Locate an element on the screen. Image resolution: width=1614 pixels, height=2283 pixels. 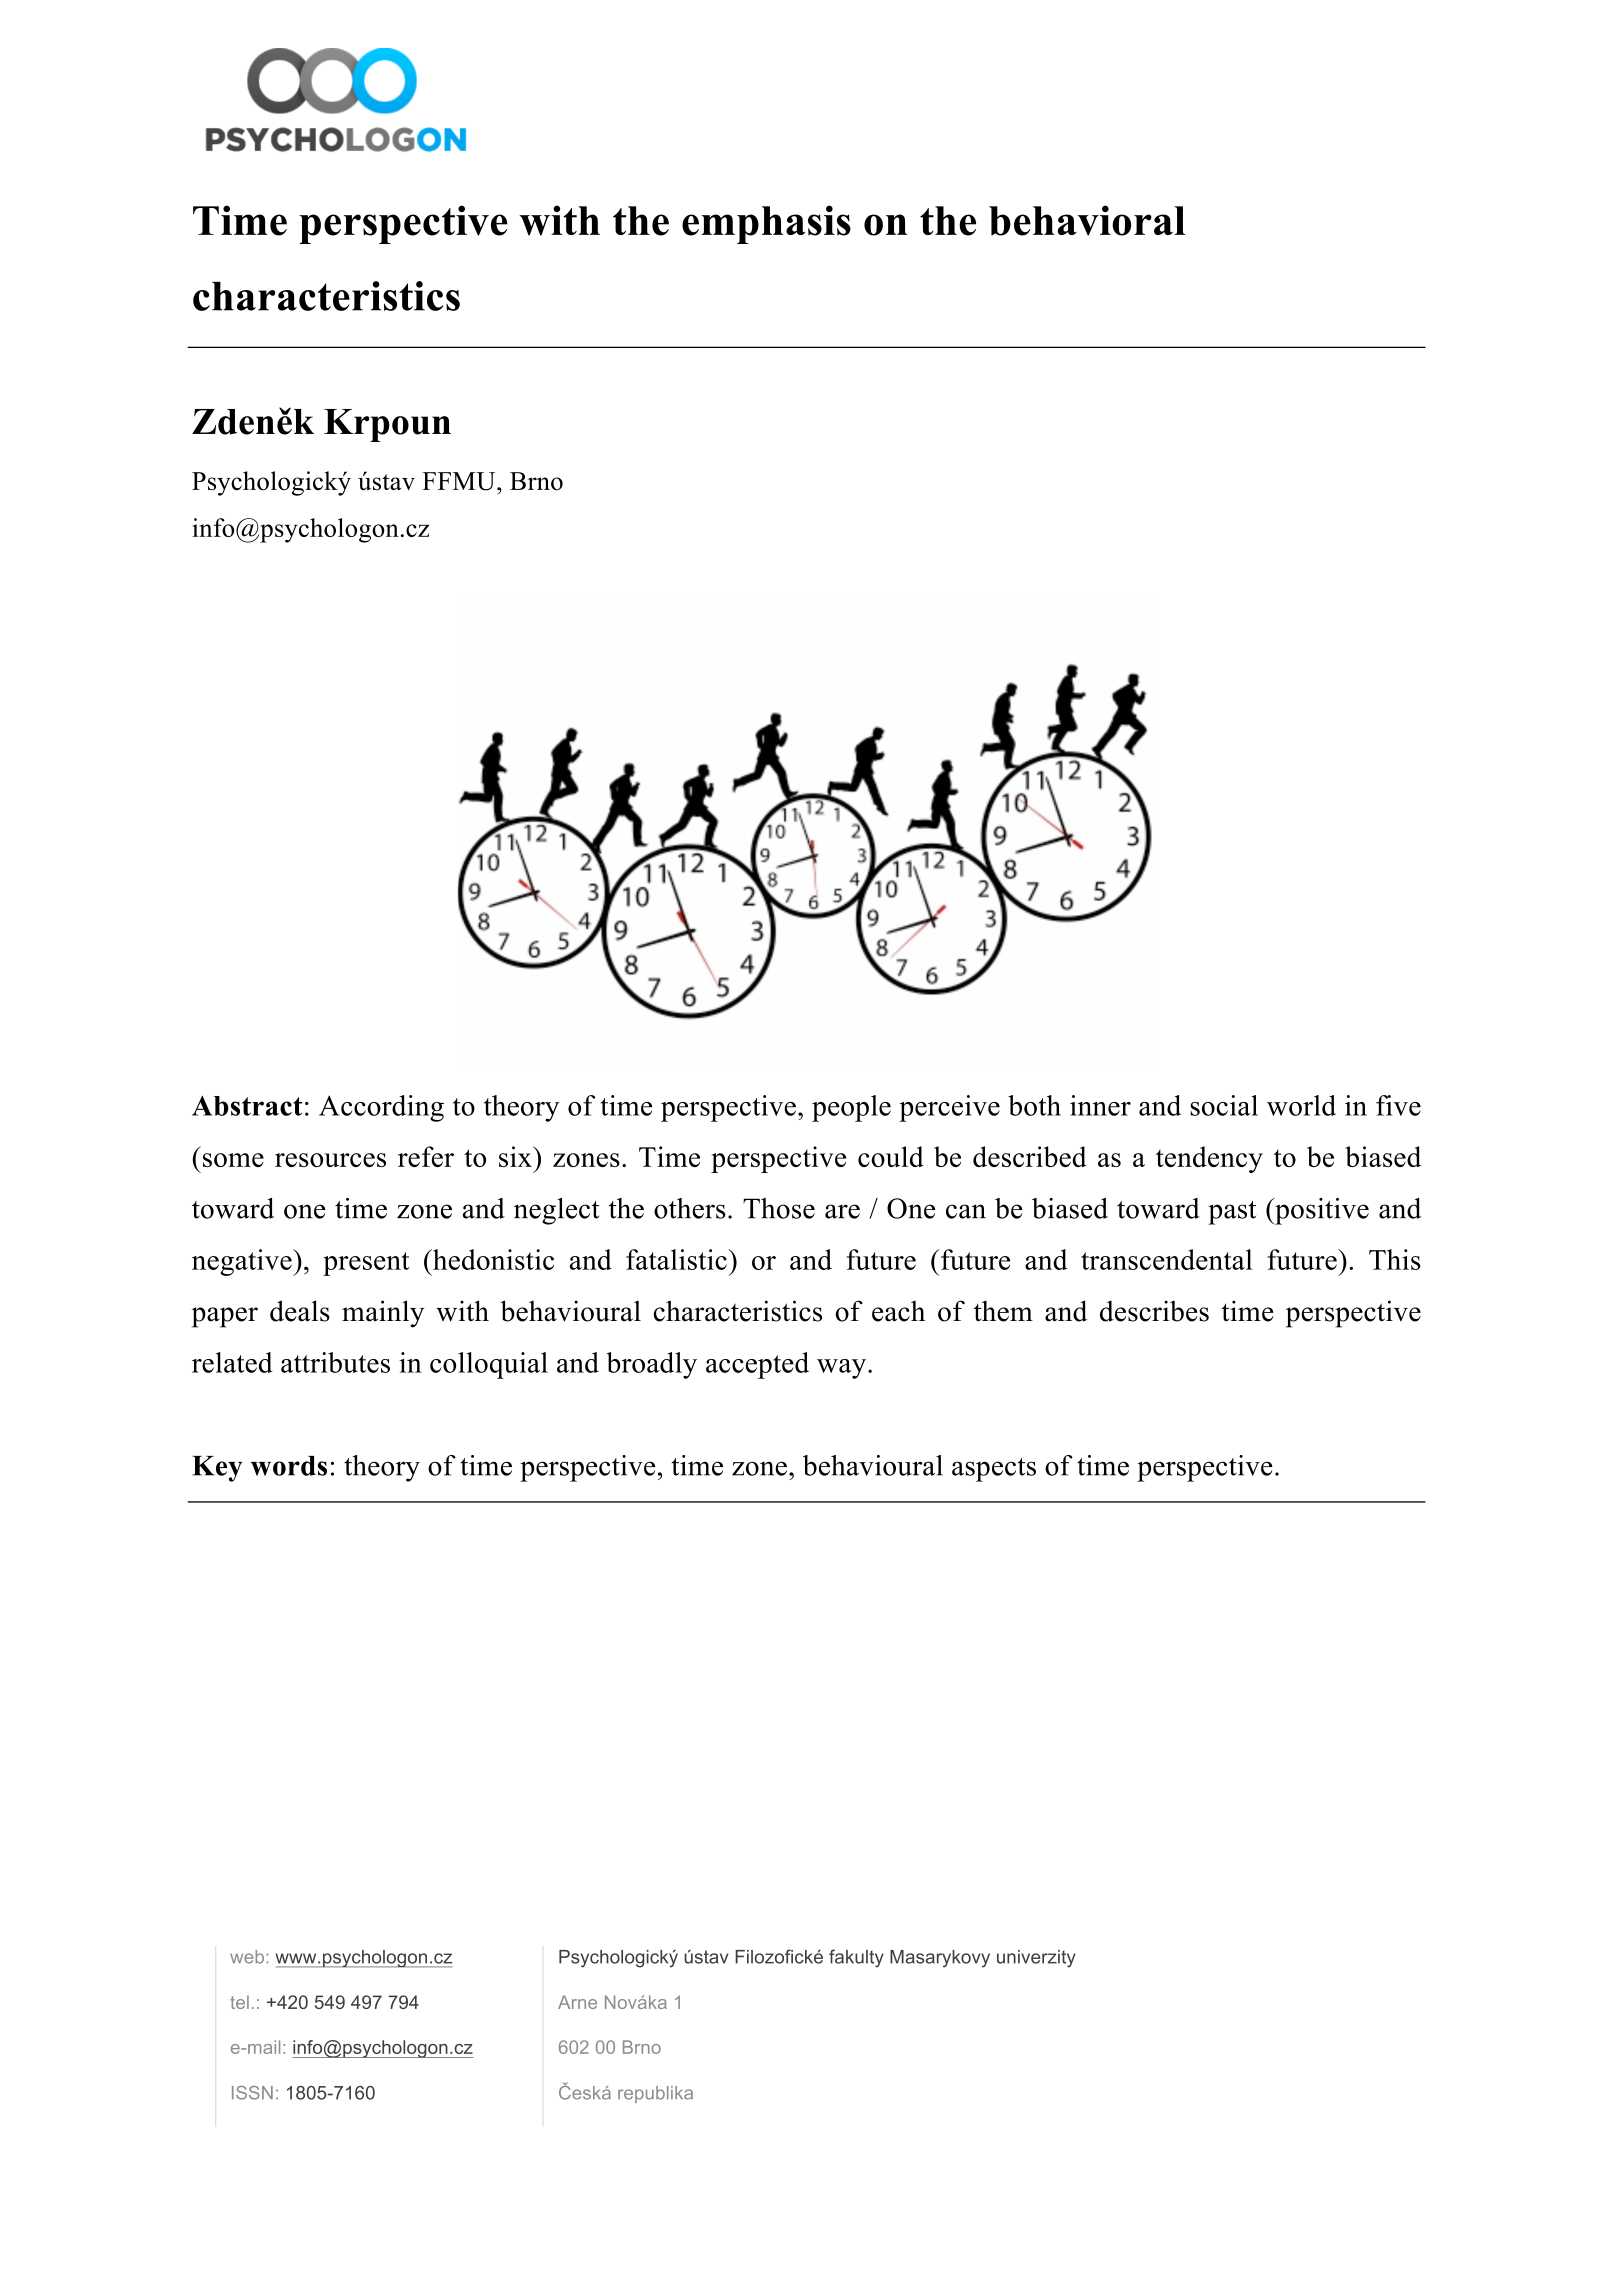
According is located at coordinates (381, 1108).
